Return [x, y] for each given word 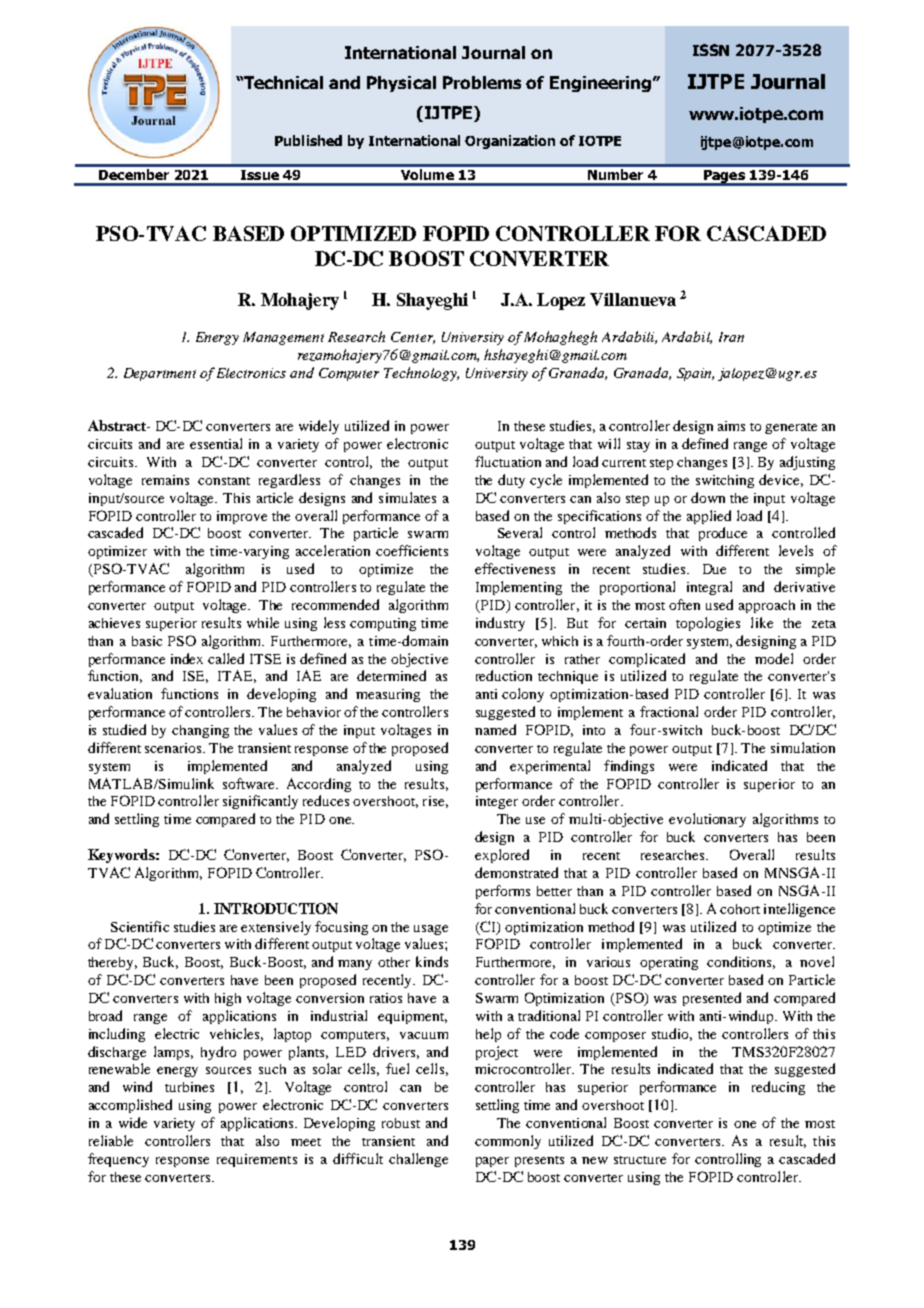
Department [160, 374]
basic [147, 641]
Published [308, 140]
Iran [731, 337]
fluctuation [508, 461]
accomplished [130, 1106]
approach [767, 606]
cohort [740, 909]
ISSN [711, 50]
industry [500, 624]
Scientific [140, 926]
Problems [482, 82]
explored [502, 856]
